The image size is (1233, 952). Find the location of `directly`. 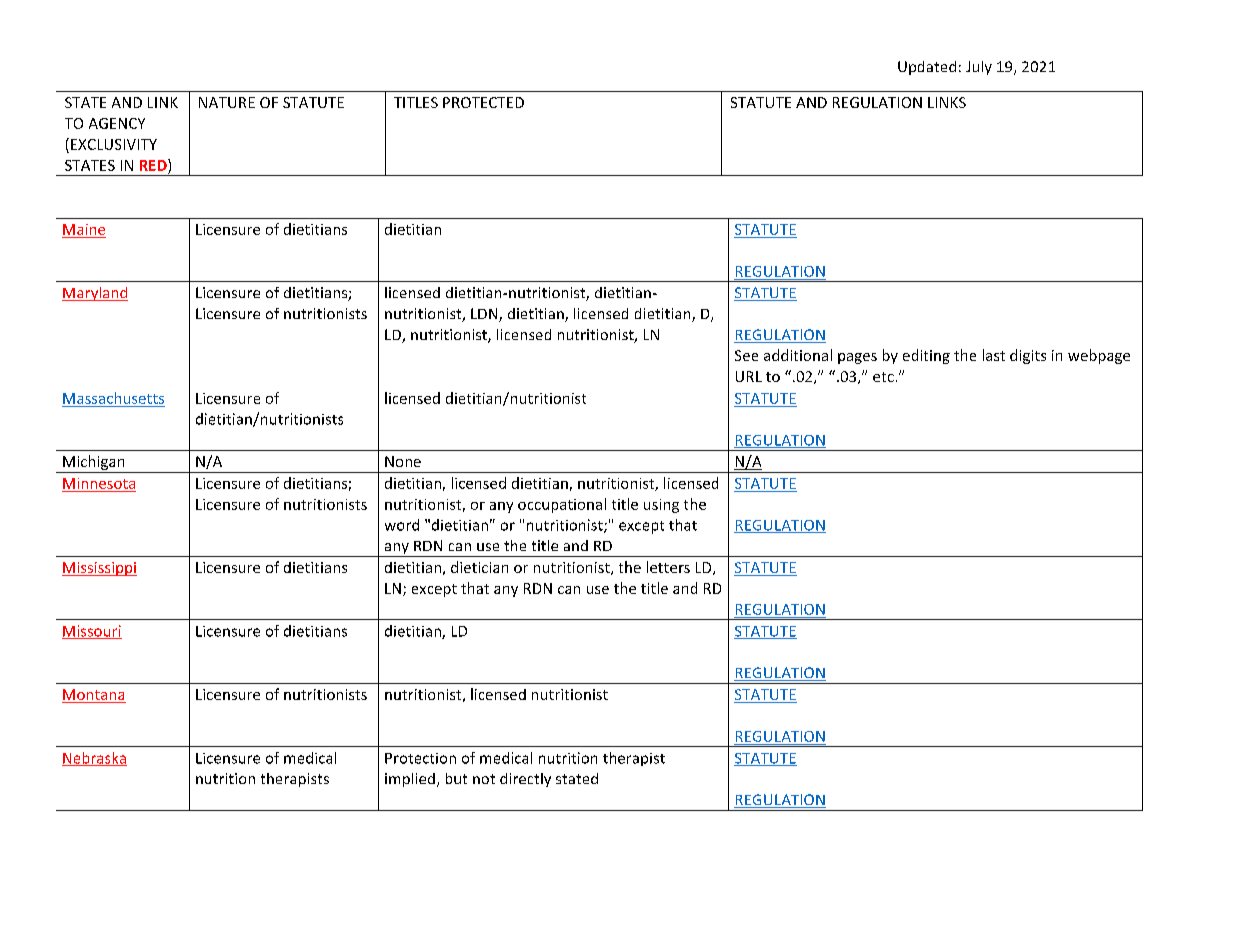

directly is located at coordinates (525, 780).
